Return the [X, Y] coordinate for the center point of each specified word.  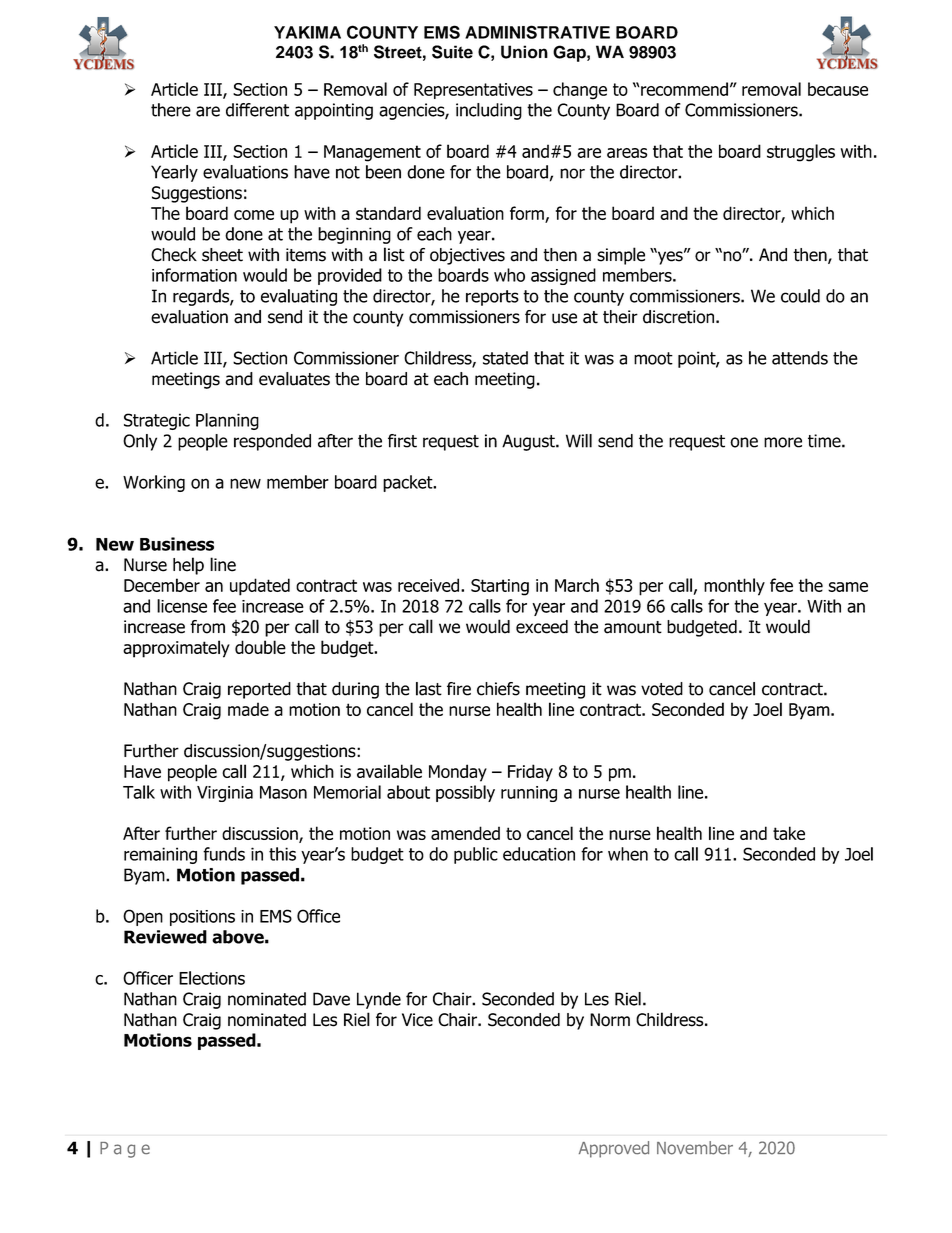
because [838, 89]
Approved [614, 1149]
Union [524, 52]
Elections [212, 978]
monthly [734, 587]
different [257, 110]
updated [260, 587]
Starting [500, 587]
